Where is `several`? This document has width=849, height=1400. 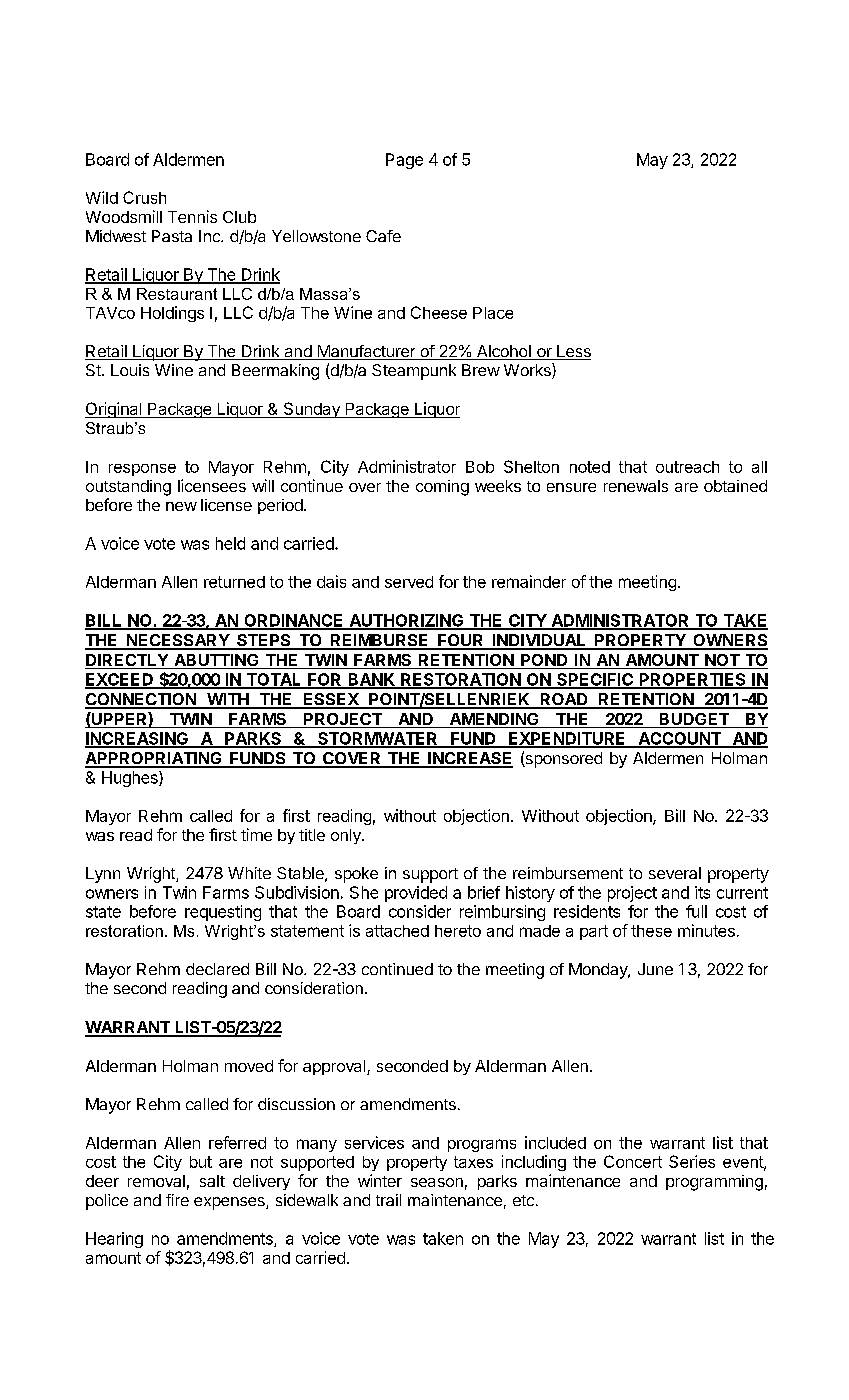 several is located at coordinates (675, 873).
